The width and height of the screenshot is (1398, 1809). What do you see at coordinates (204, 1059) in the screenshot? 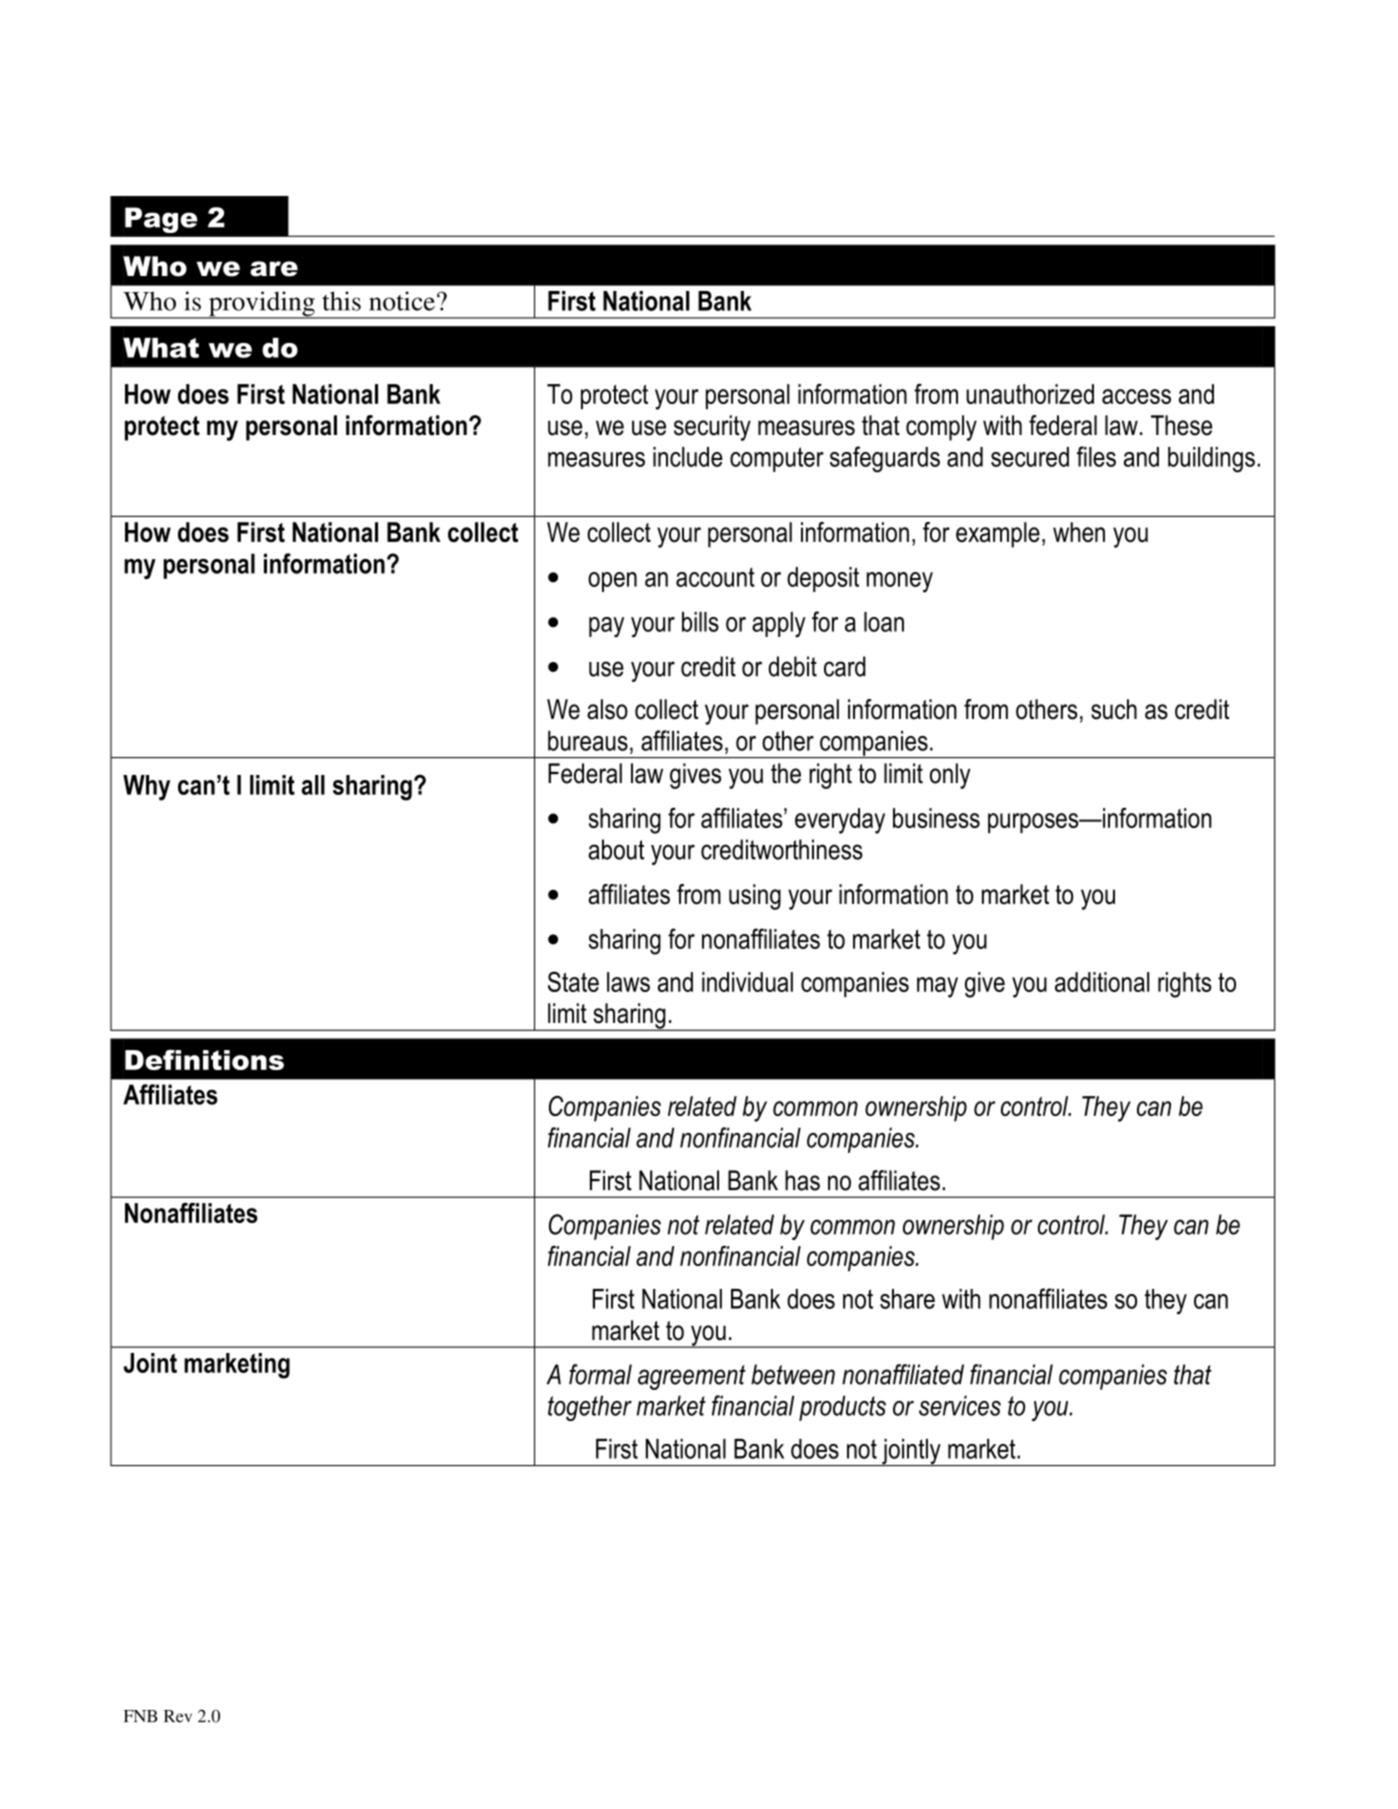
I see `Definitions` at bounding box center [204, 1059].
